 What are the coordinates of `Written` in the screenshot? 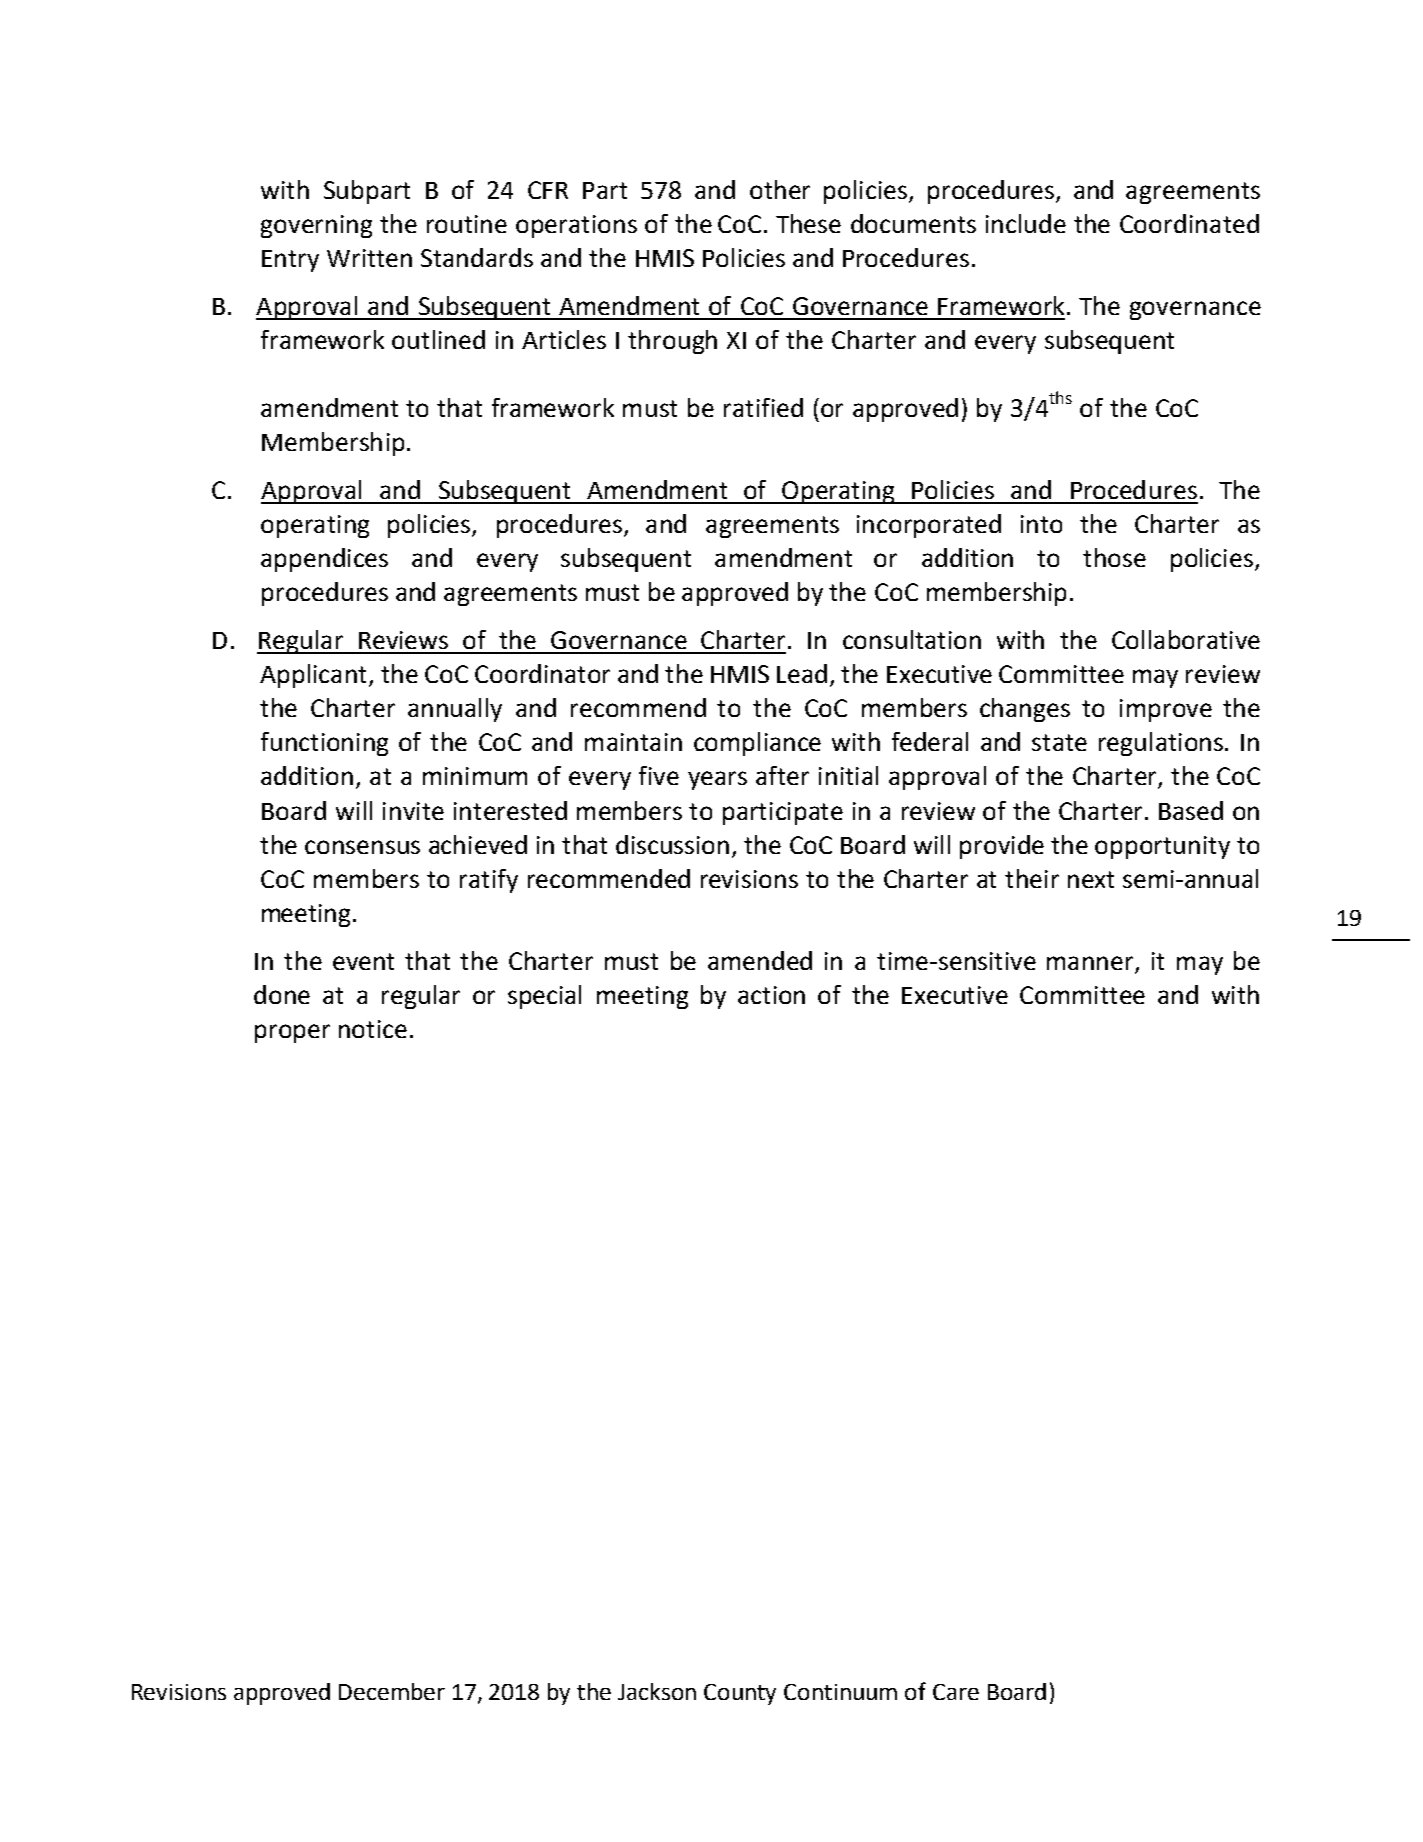 It's located at (369, 258).
